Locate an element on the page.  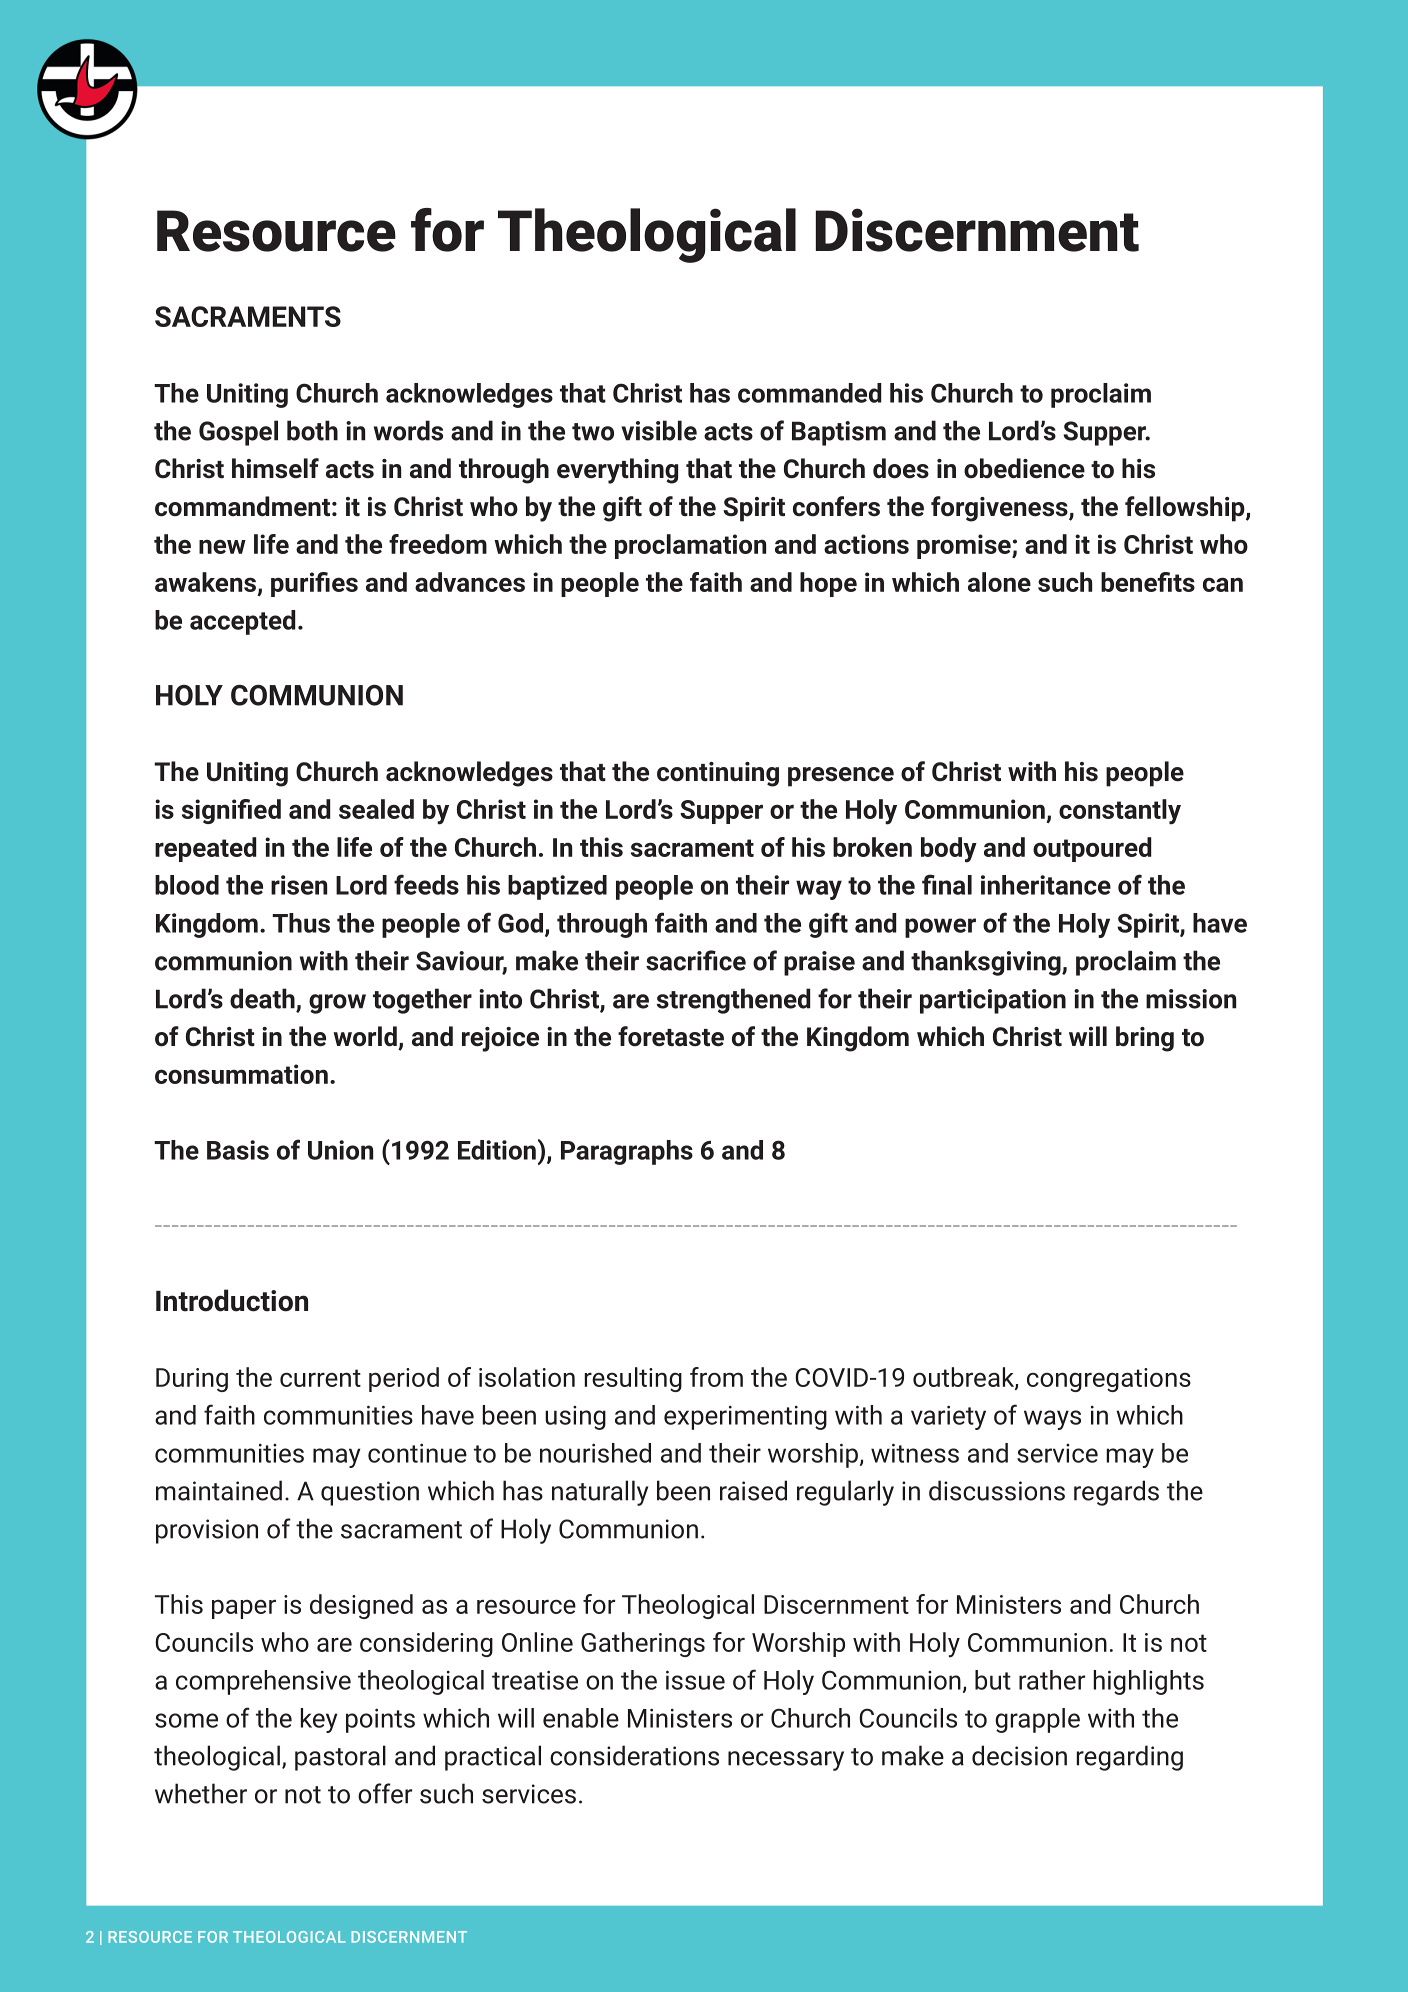
considerations is located at coordinates (634, 1755).
